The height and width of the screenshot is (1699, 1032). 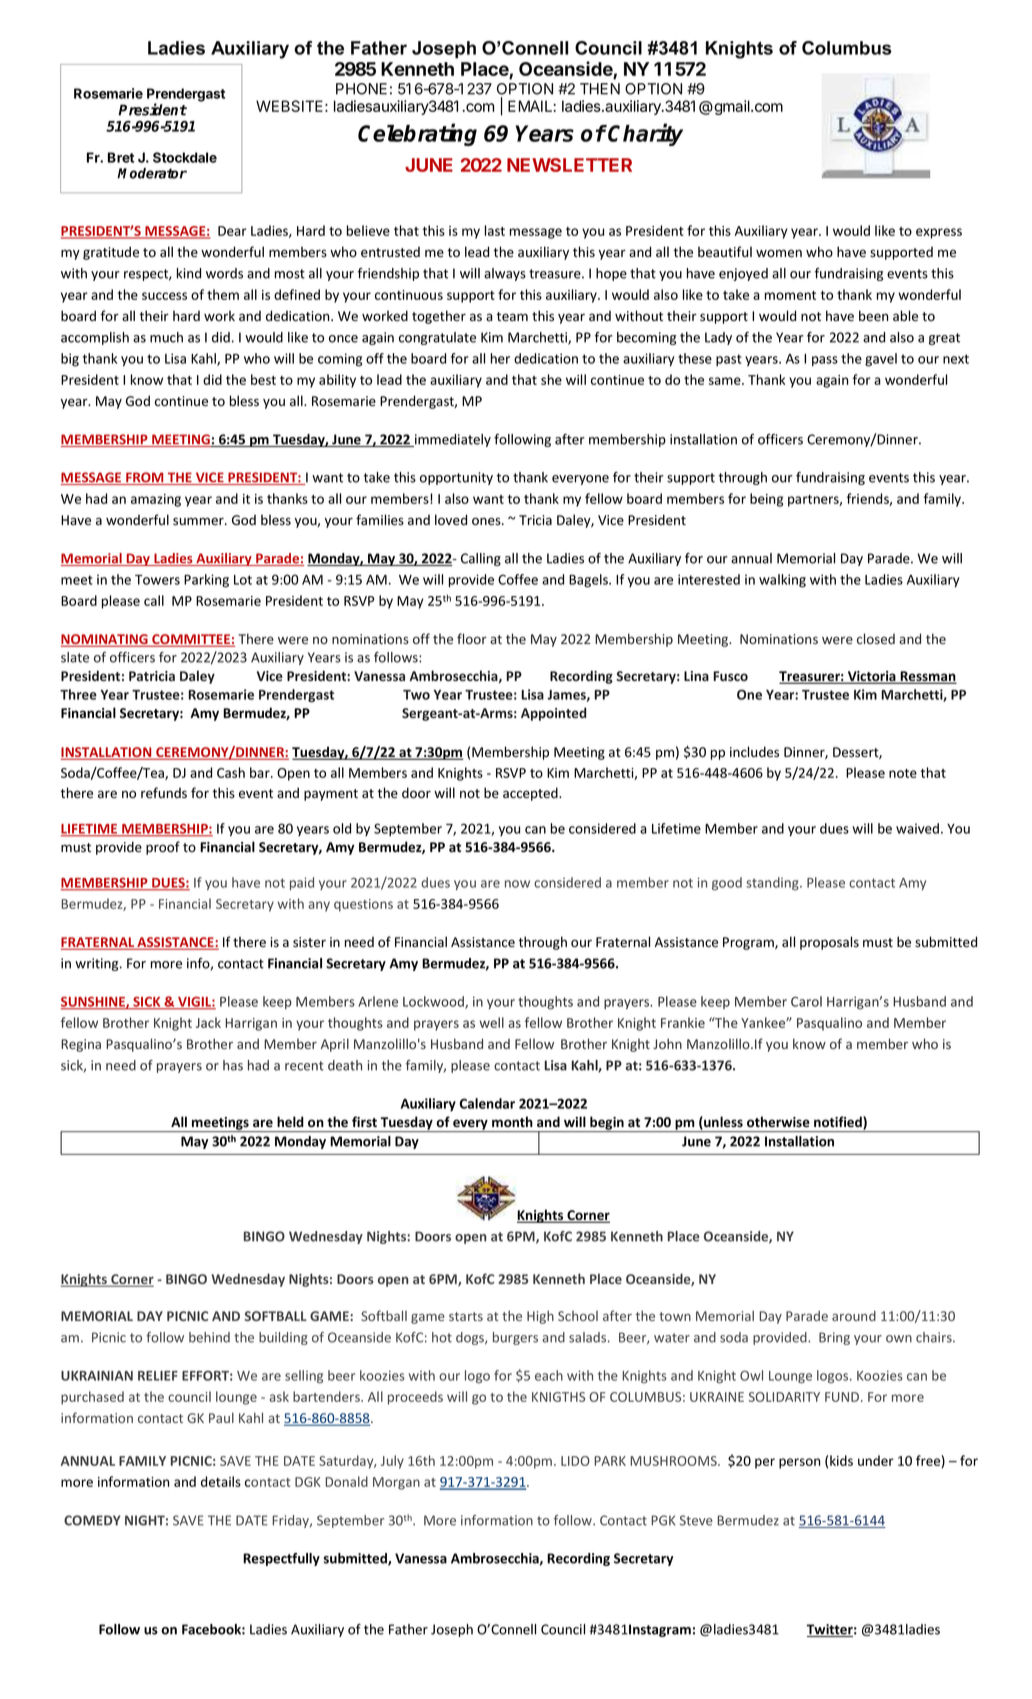 What do you see at coordinates (841, 1460) in the screenshot?
I see `kids` at bounding box center [841, 1460].
